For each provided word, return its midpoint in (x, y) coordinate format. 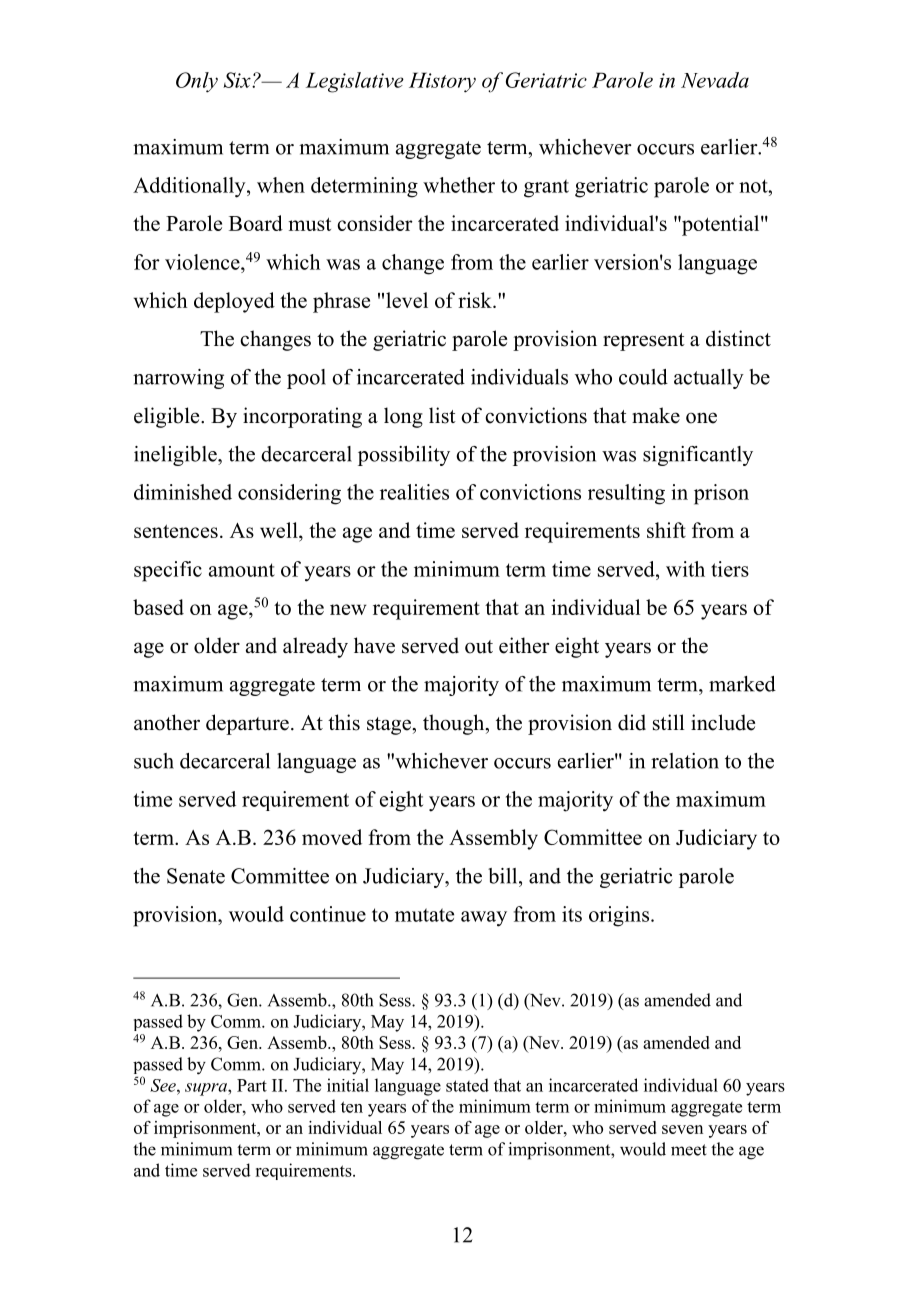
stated (467, 1085)
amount (242, 570)
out (479, 647)
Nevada (715, 80)
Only (197, 82)
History (442, 82)
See (164, 1085)
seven (682, 1129)
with (685, 569)
